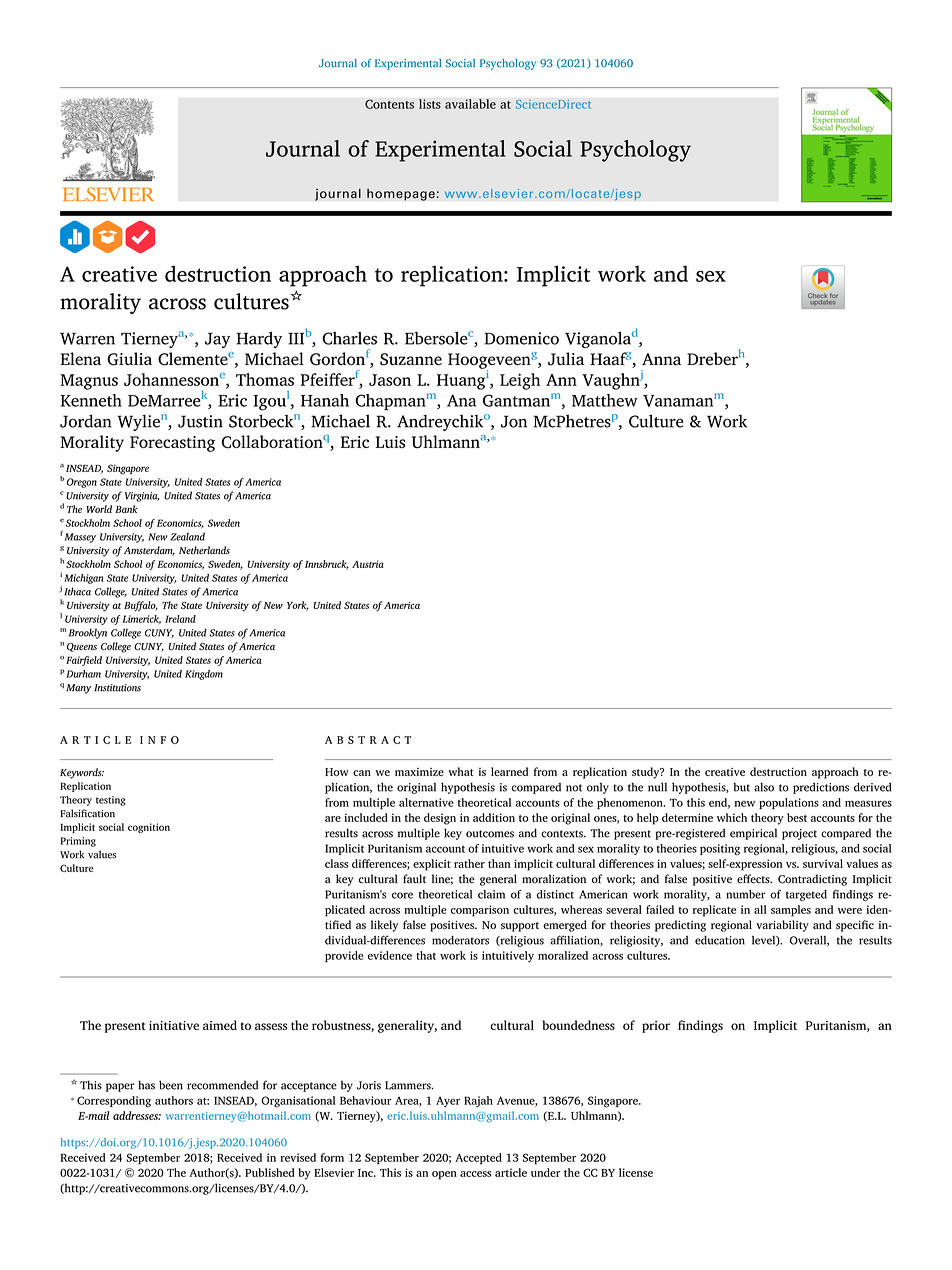  I want to click on populations, so click(789, 803).
